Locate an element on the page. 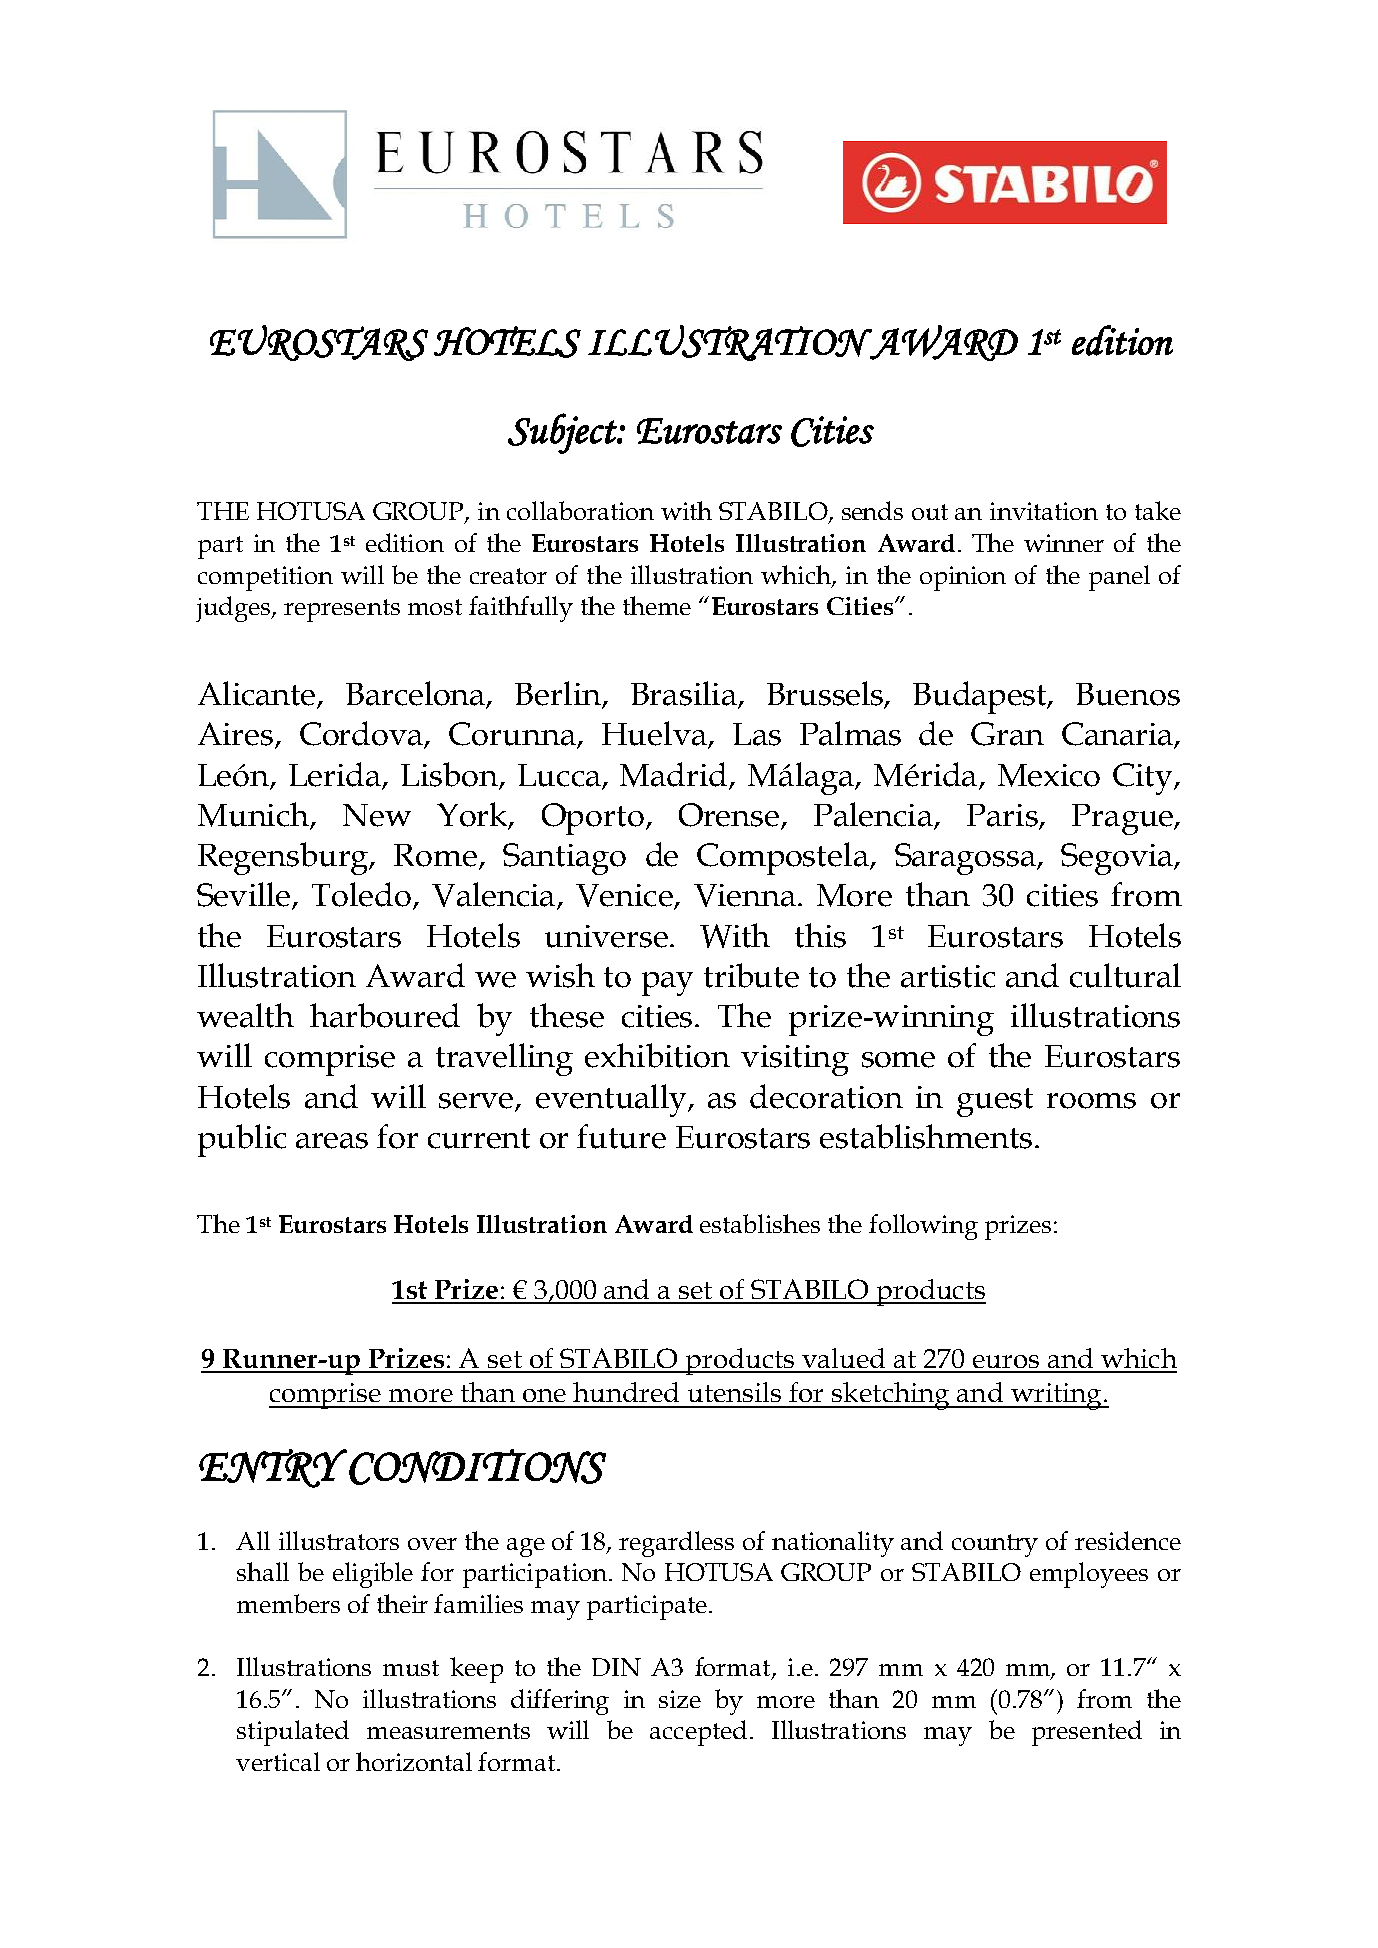  stipulated is located at coordinates (293, 1733).
